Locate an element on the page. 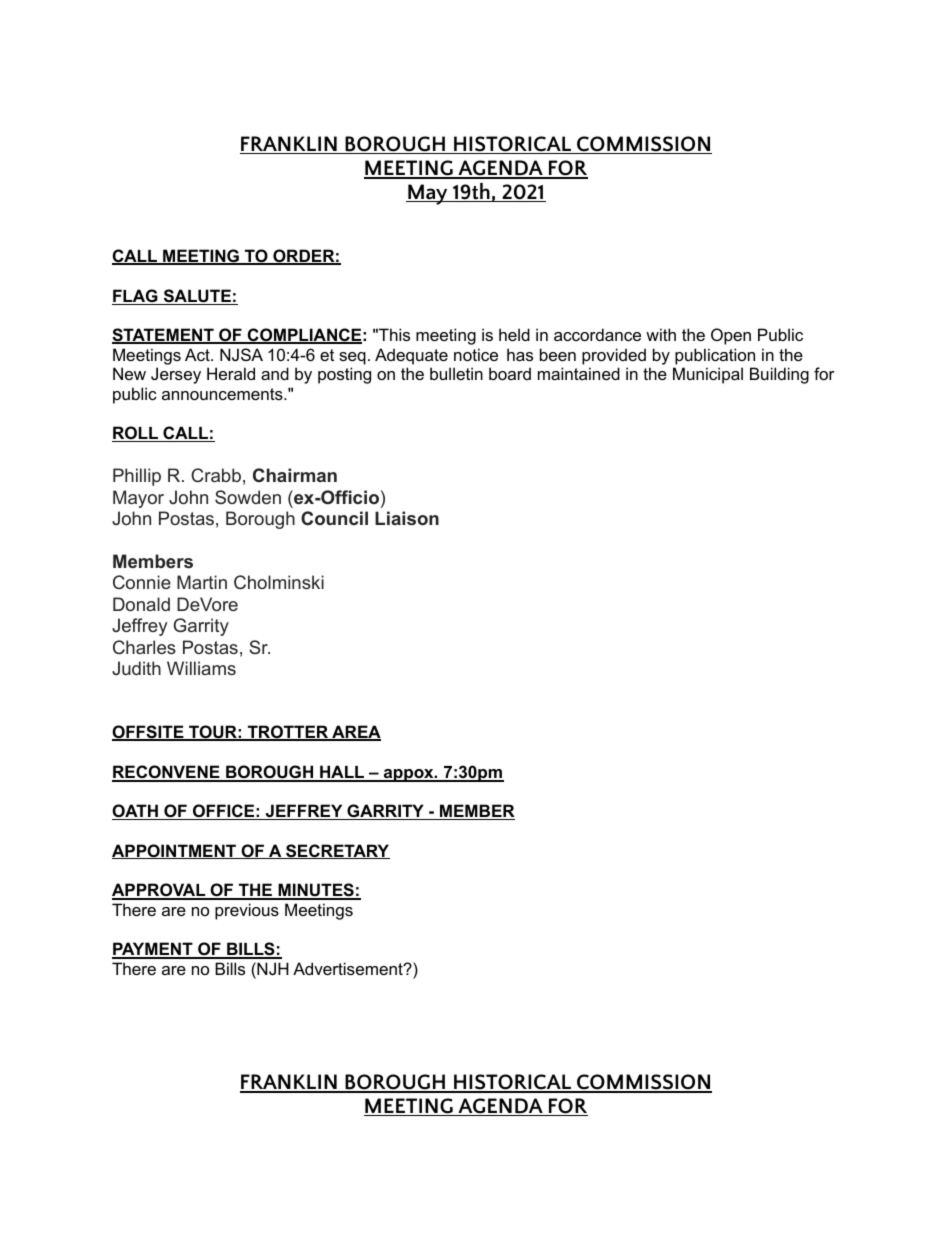 This image has height=1233, width=952. Donald is located at coordinates (141, 604).
